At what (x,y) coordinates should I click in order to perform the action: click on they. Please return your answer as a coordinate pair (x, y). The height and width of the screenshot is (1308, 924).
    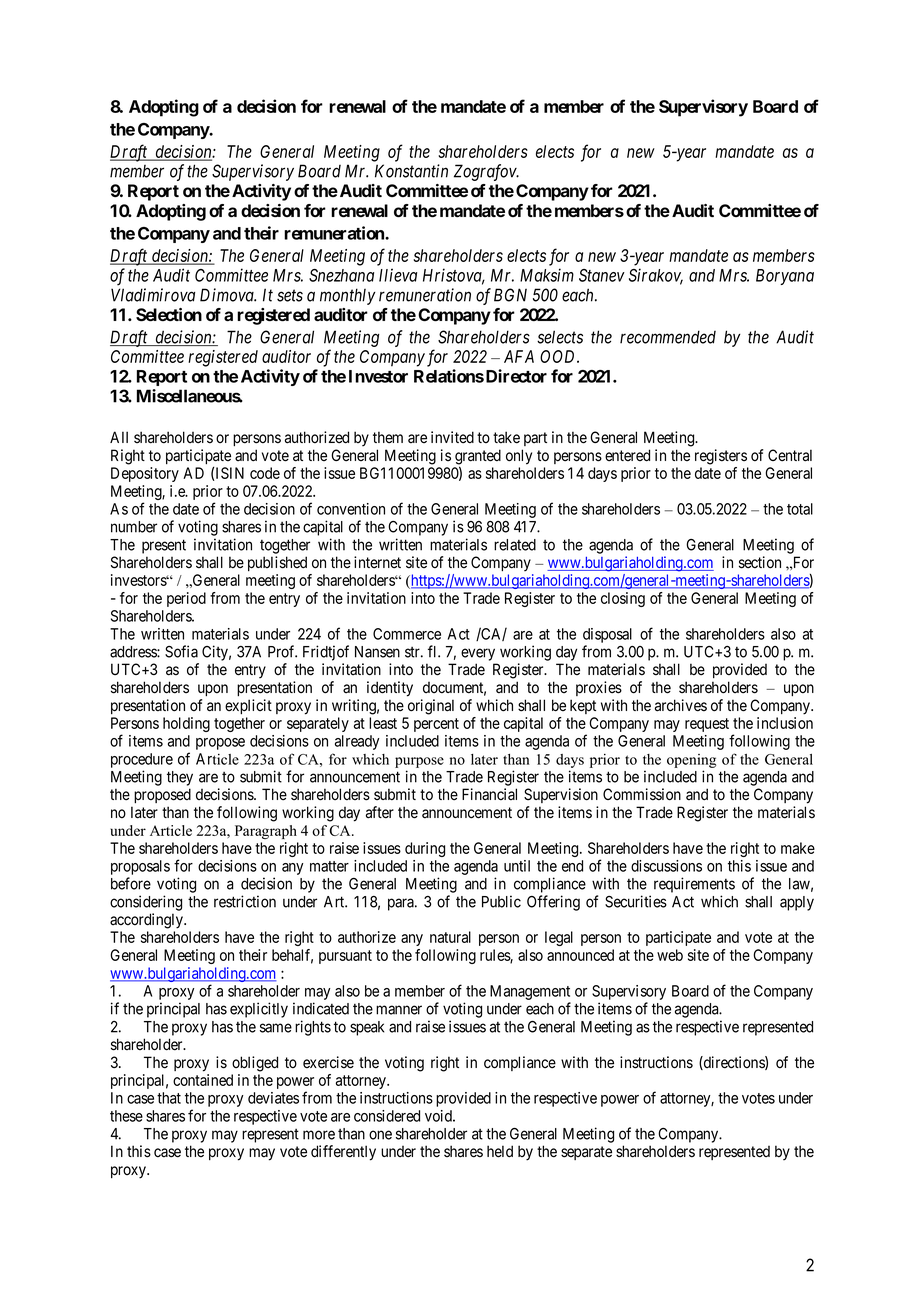
    Looking at the image, I should click on (180, 778).
